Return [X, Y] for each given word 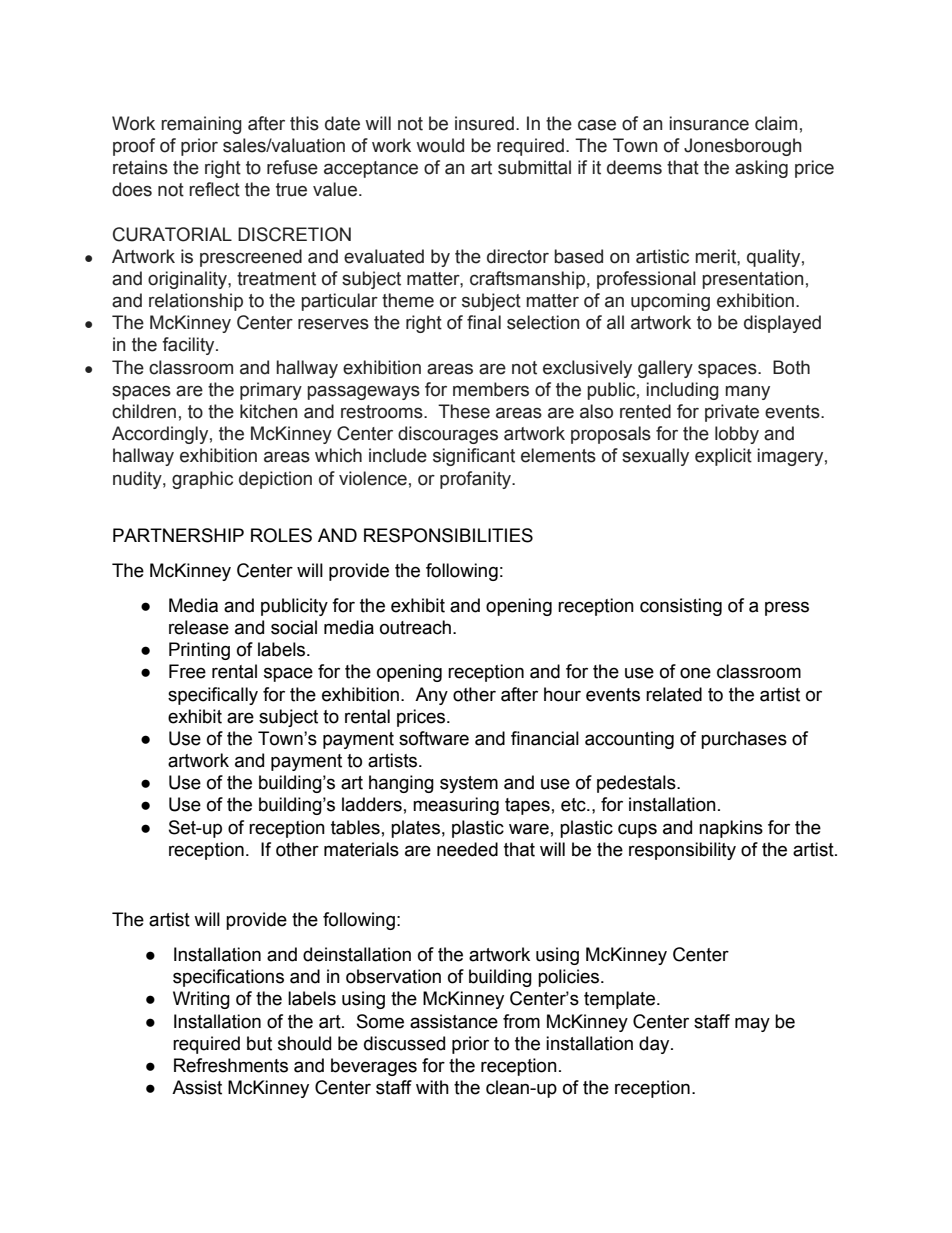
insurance [709, 123]
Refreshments [231, 1065]
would [440, 145]
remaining [201, 125]
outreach [415, 627]
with [432, 1087]
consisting [681, 607]
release [199, 627]
